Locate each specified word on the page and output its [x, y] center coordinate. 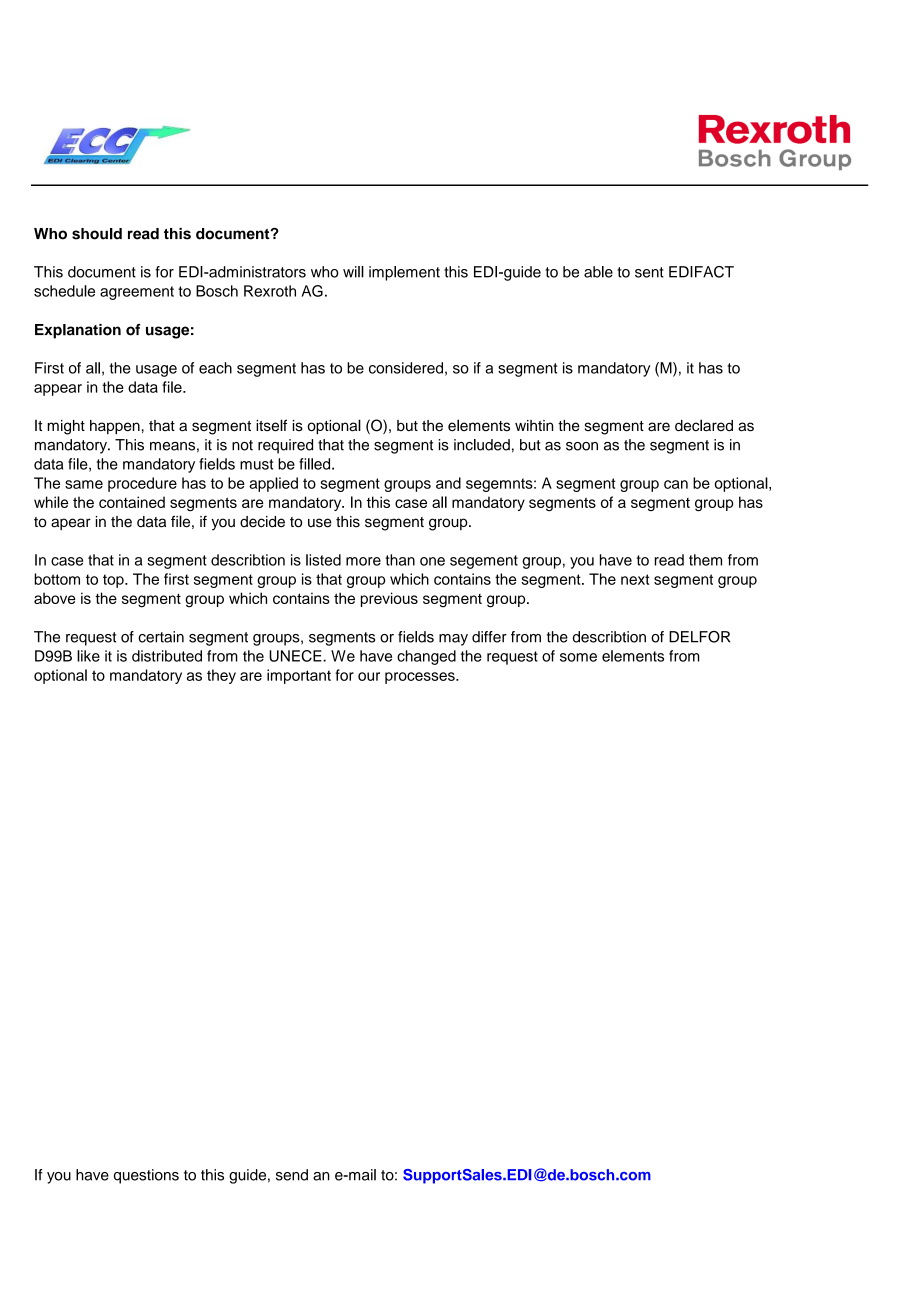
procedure [142, 484]
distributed [167, 656]
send [292, 1175]
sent [649, 272]
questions [146, 1176]
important [299, 676]
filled [316, 464]
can [676, 484]
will [353, 272]
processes [421, 678]
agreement [137, 293]
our [369, 676]
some [578, 657]
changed [426, 657]
